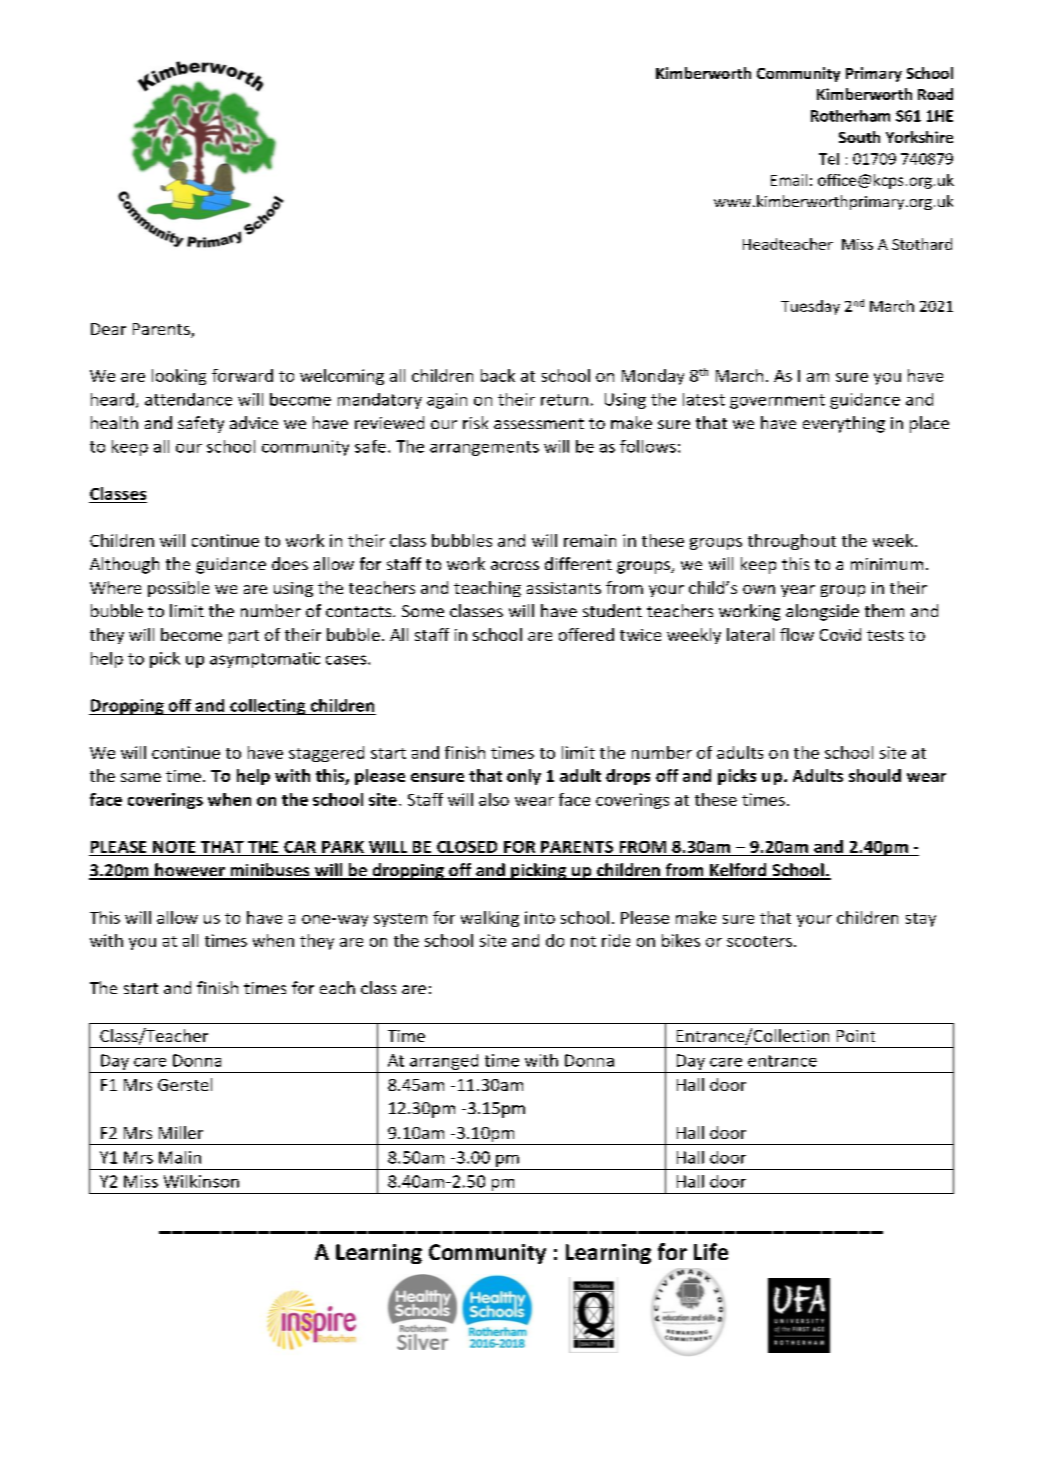 Image resolution: width=1043 pixels, height=1476 pixels. Describe the element at coordinates (875, 775) in the image. I see `should` at that location.
